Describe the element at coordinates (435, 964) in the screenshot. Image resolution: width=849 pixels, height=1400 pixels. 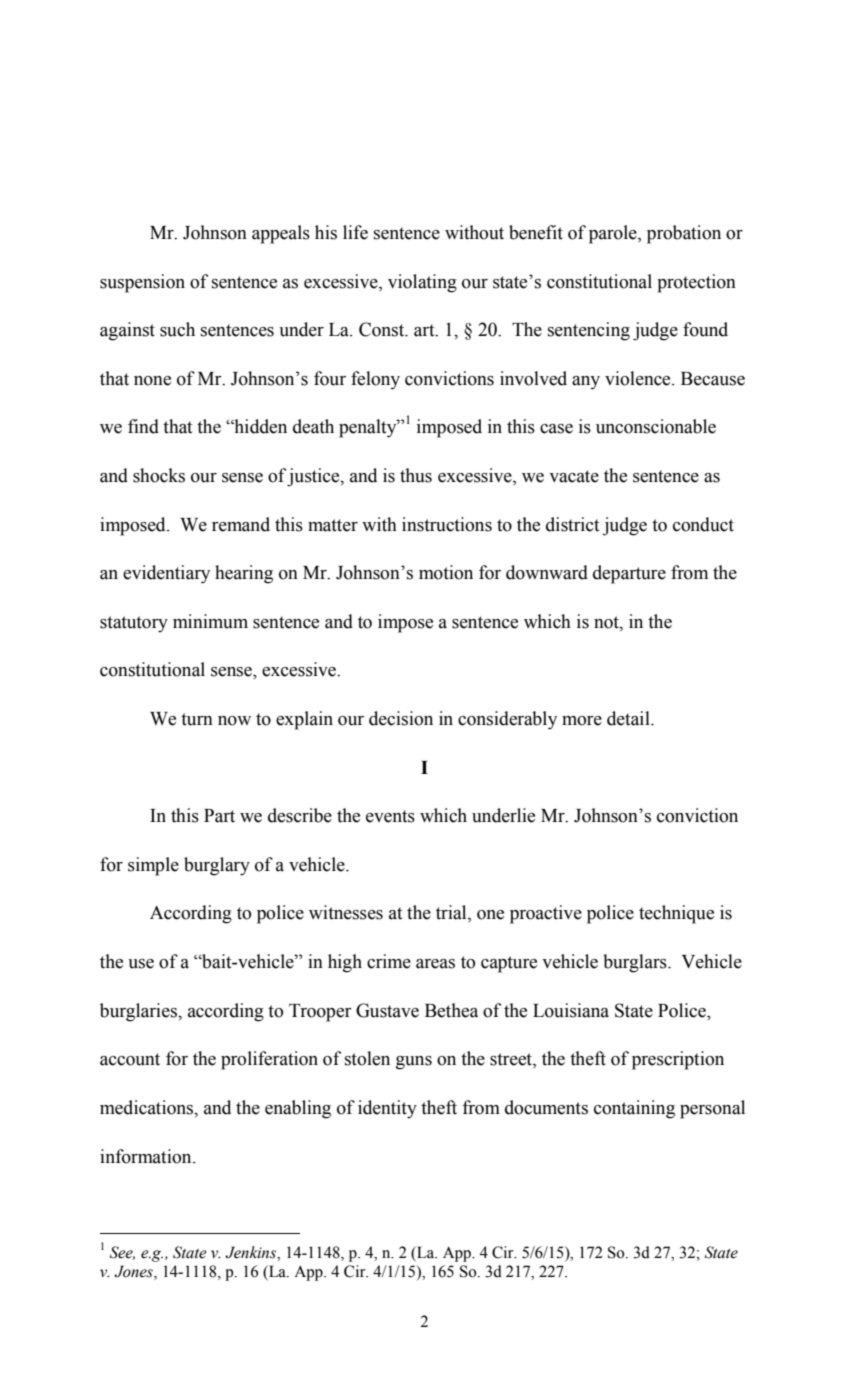
I see `areas` at that location.
